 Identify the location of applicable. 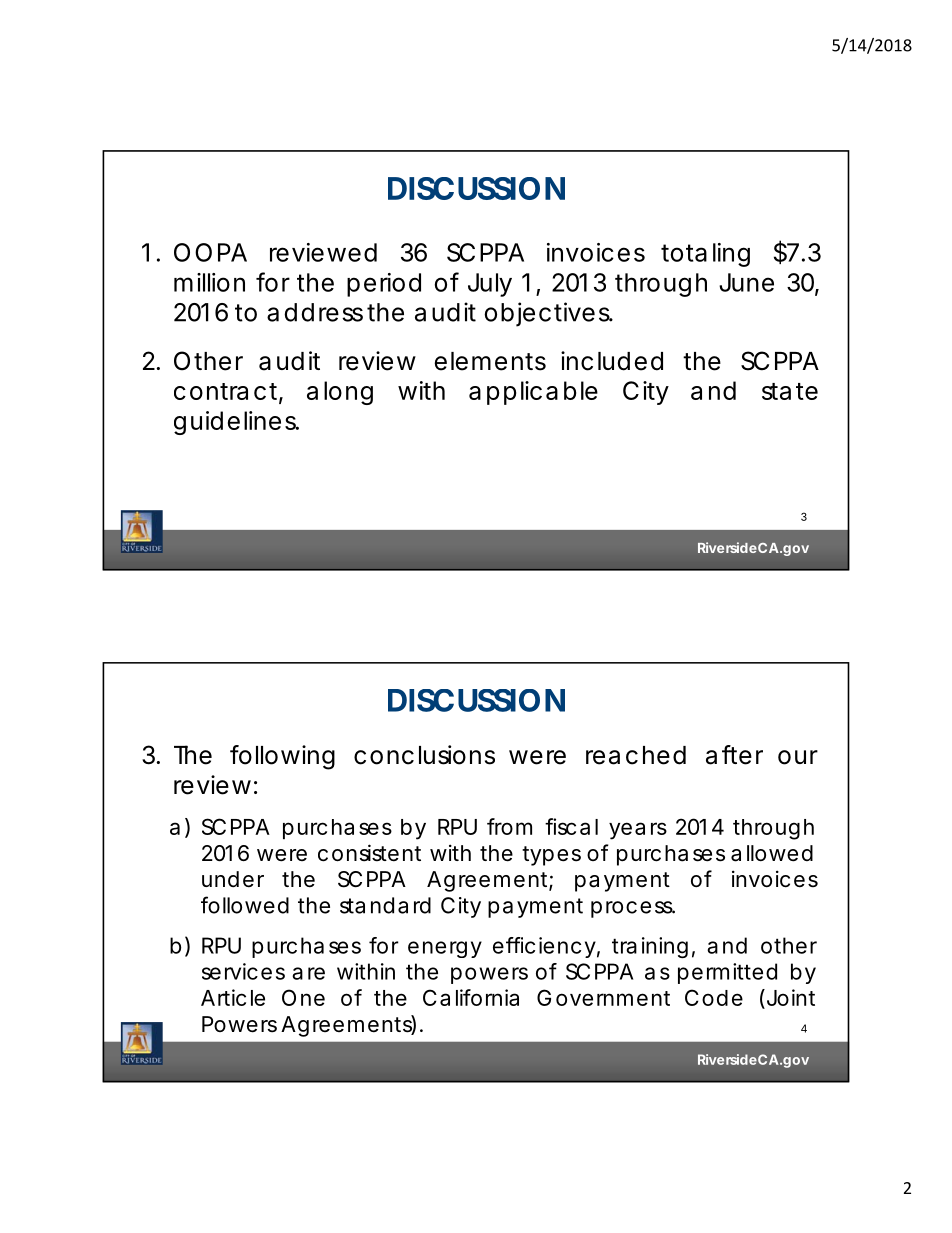
(533, 393).
